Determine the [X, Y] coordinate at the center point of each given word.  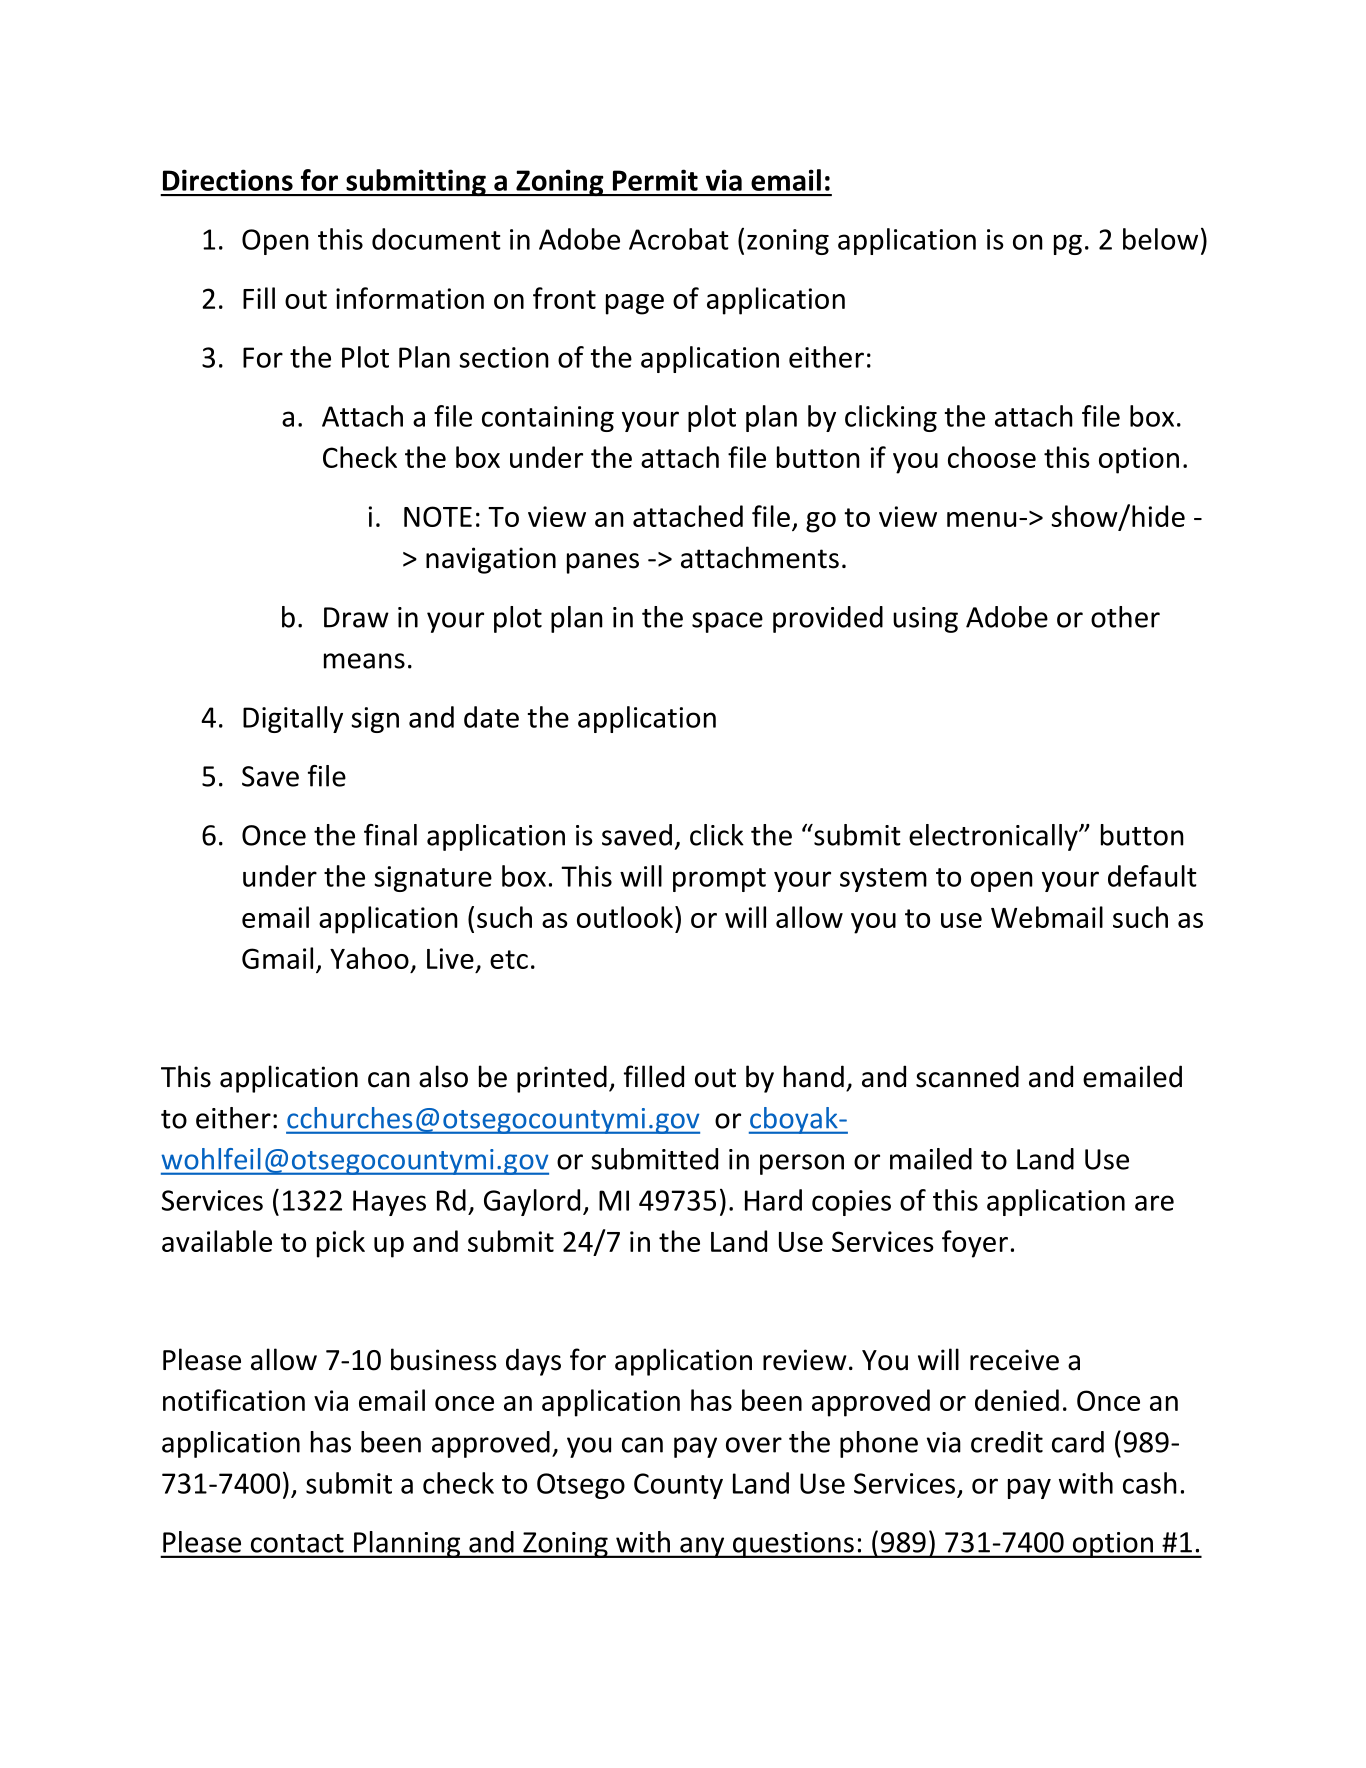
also [443, 1076]
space [727, 622]
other [1125, 617]
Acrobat [679, 239]
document [436, 239]
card [1078, 1442]
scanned [967, 1076]
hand [814, 1076]
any [702, 1547]
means [364, 661]
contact [297, 1543]
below [1160, 239]
